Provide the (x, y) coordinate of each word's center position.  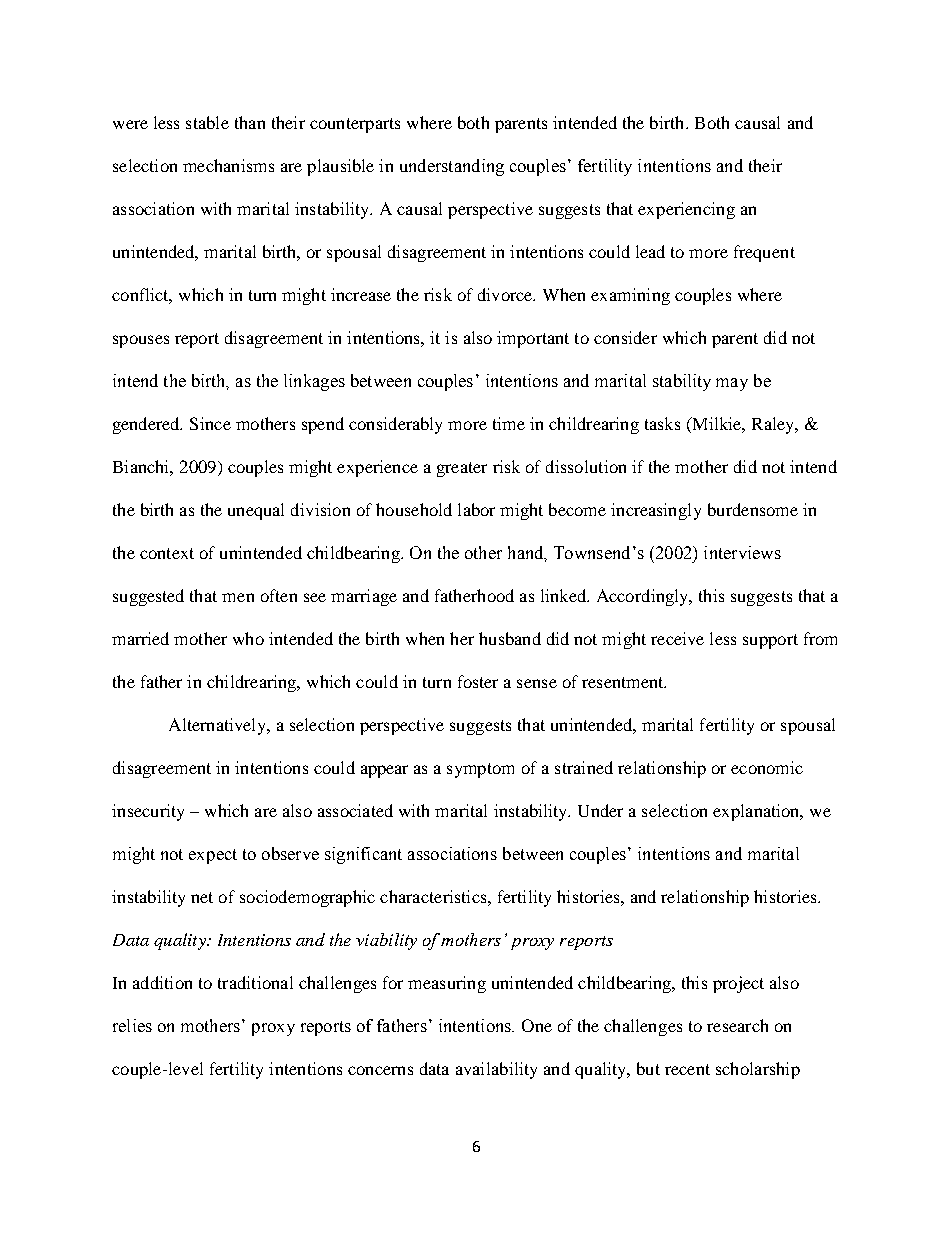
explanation (757, 812)
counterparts (355, 125)
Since (210, 423)
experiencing (686, 210)
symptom (480, 770)
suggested (148, 597)
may (732, 384)
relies (132, 1025)
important (533, 339)
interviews (742, 552)
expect (213, 856)
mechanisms (228, 165)
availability (496, 1070)
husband (510, 638)
